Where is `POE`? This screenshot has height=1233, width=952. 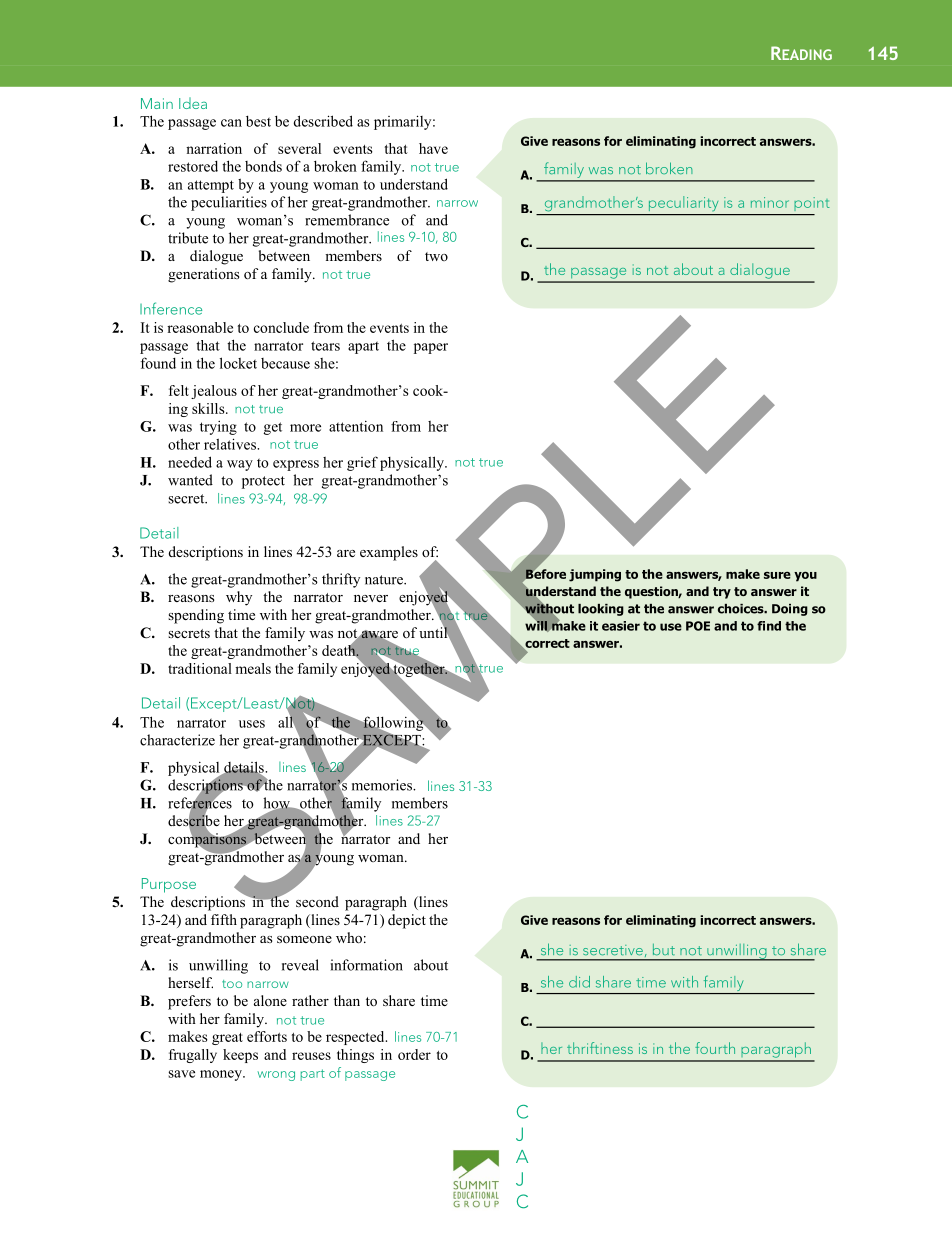
POE is located at coordinates (698, 626).
